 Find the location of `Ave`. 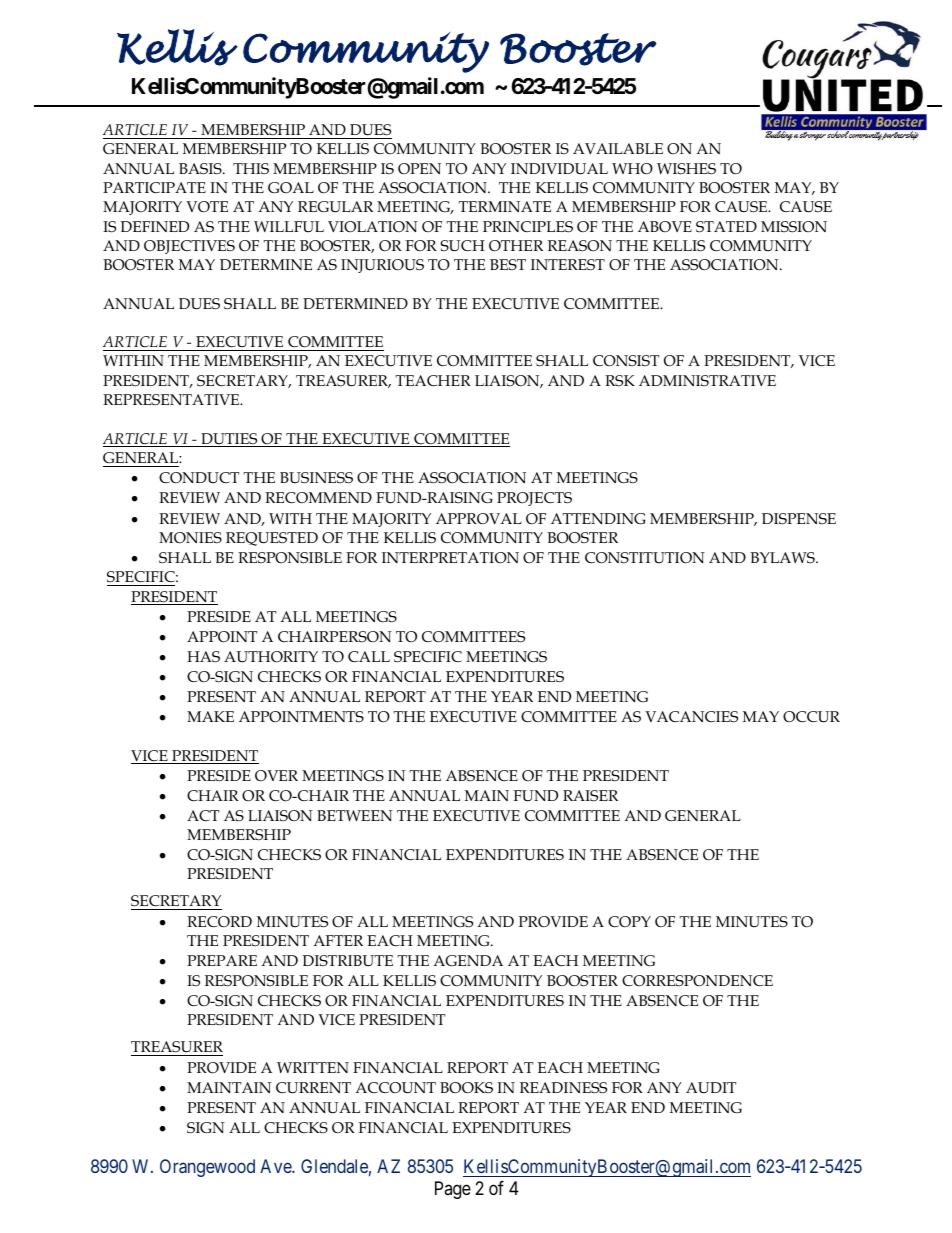

Ave is located at coordinates (276, 1166).
